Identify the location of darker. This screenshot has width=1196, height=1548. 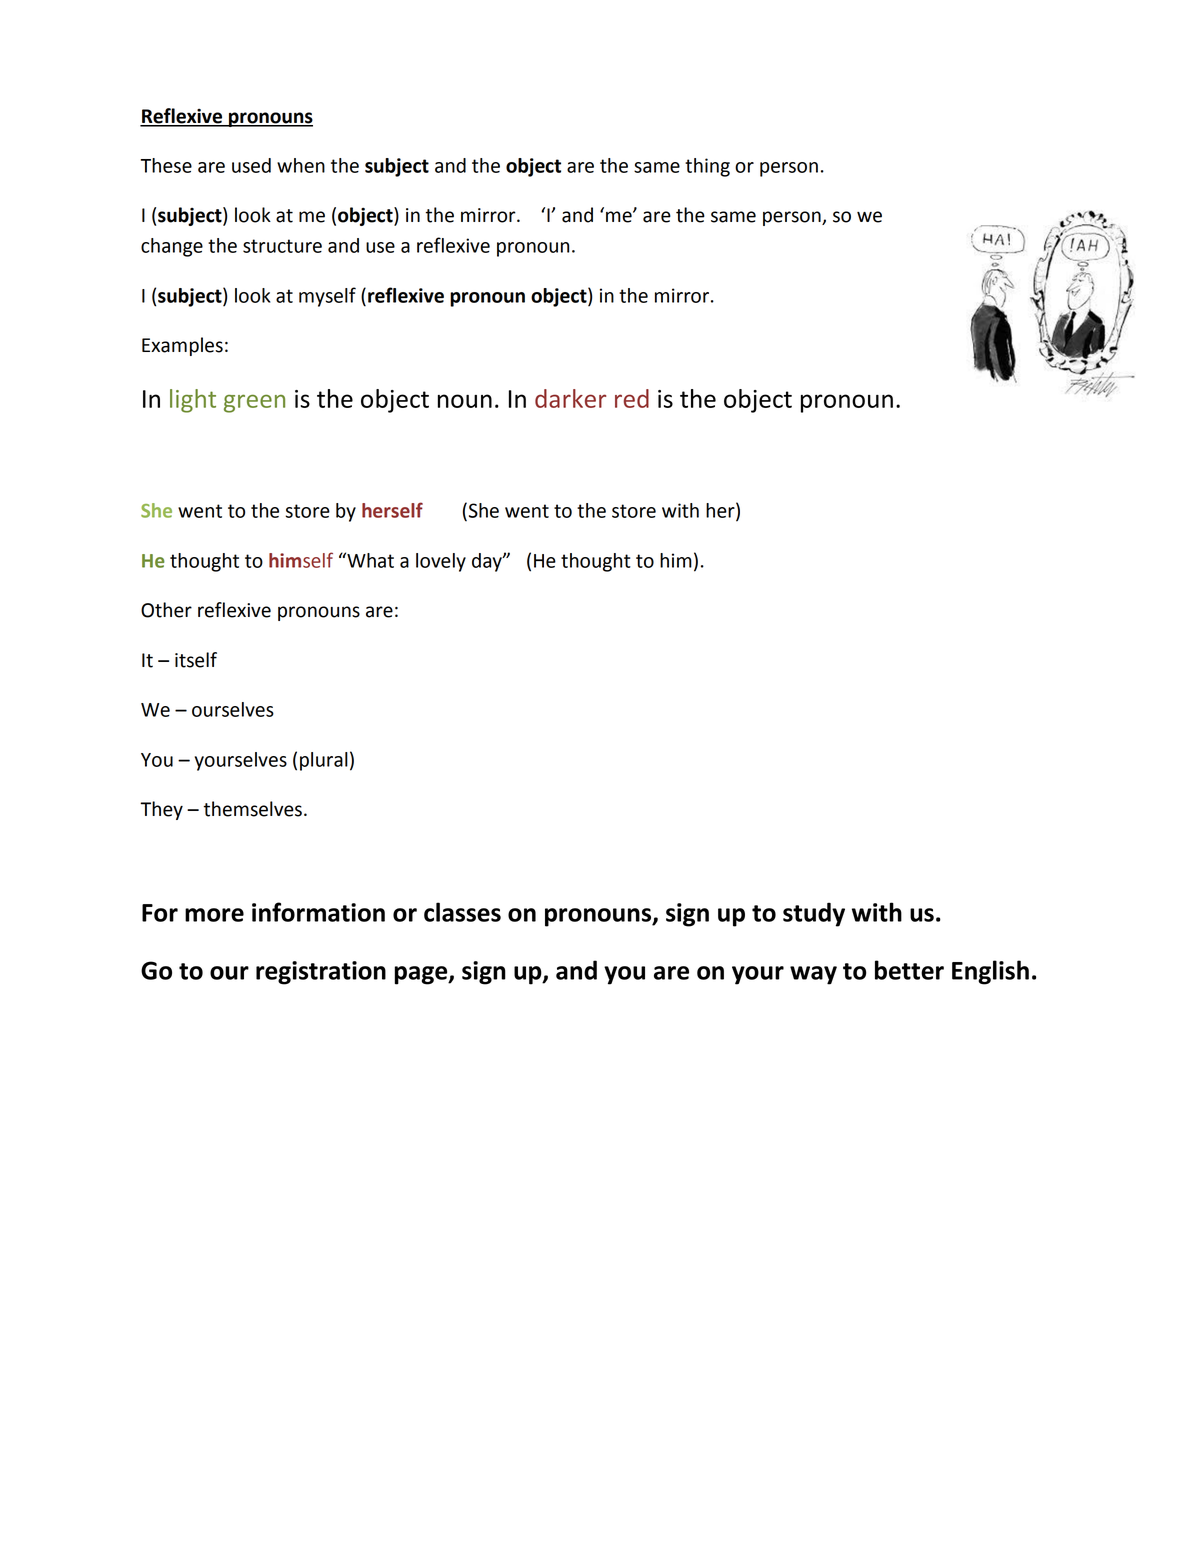
(570, 398).
